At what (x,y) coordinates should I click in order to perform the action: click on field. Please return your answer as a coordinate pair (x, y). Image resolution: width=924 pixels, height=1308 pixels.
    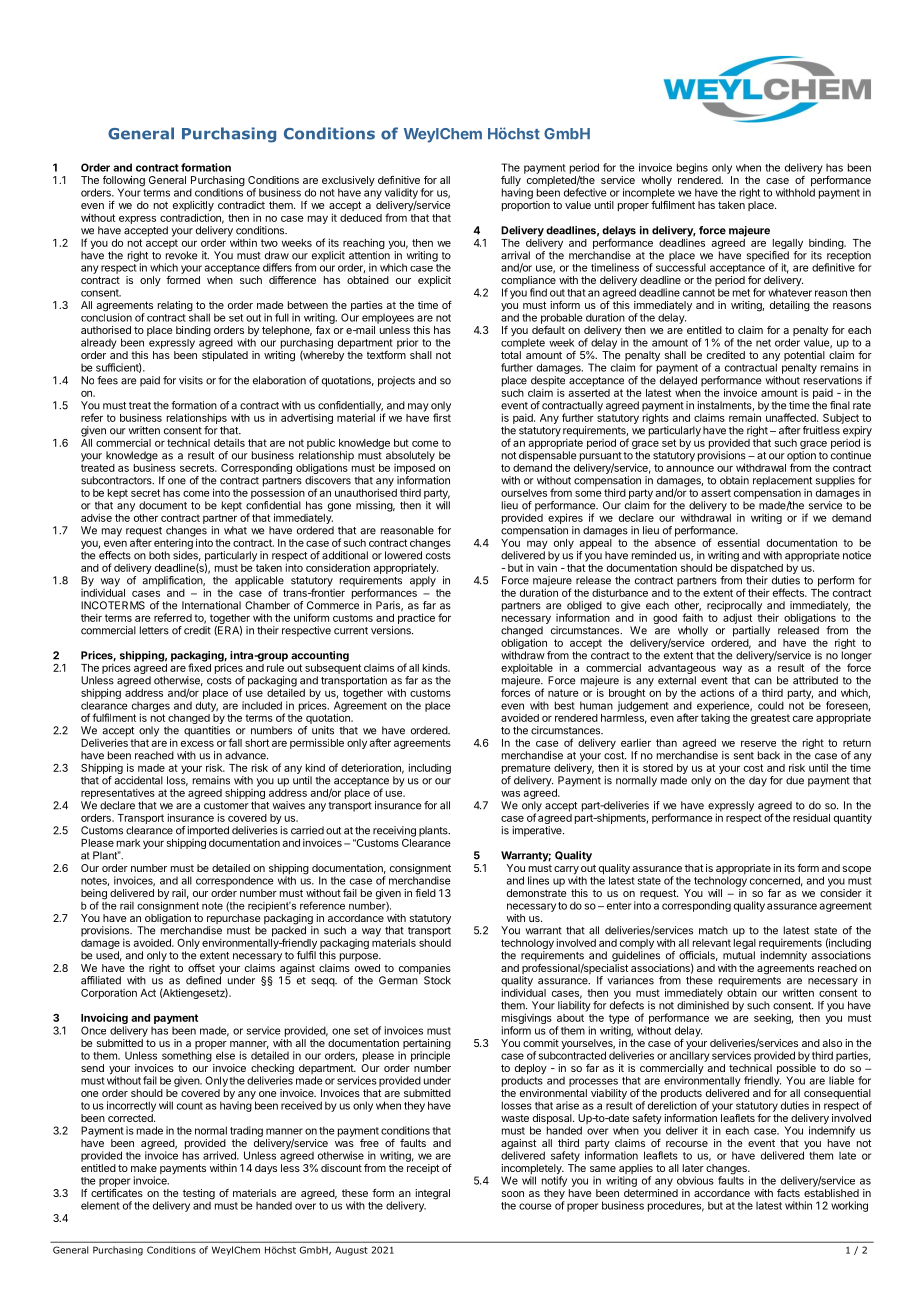
    Looking at the image, I should click on (425, 893).
